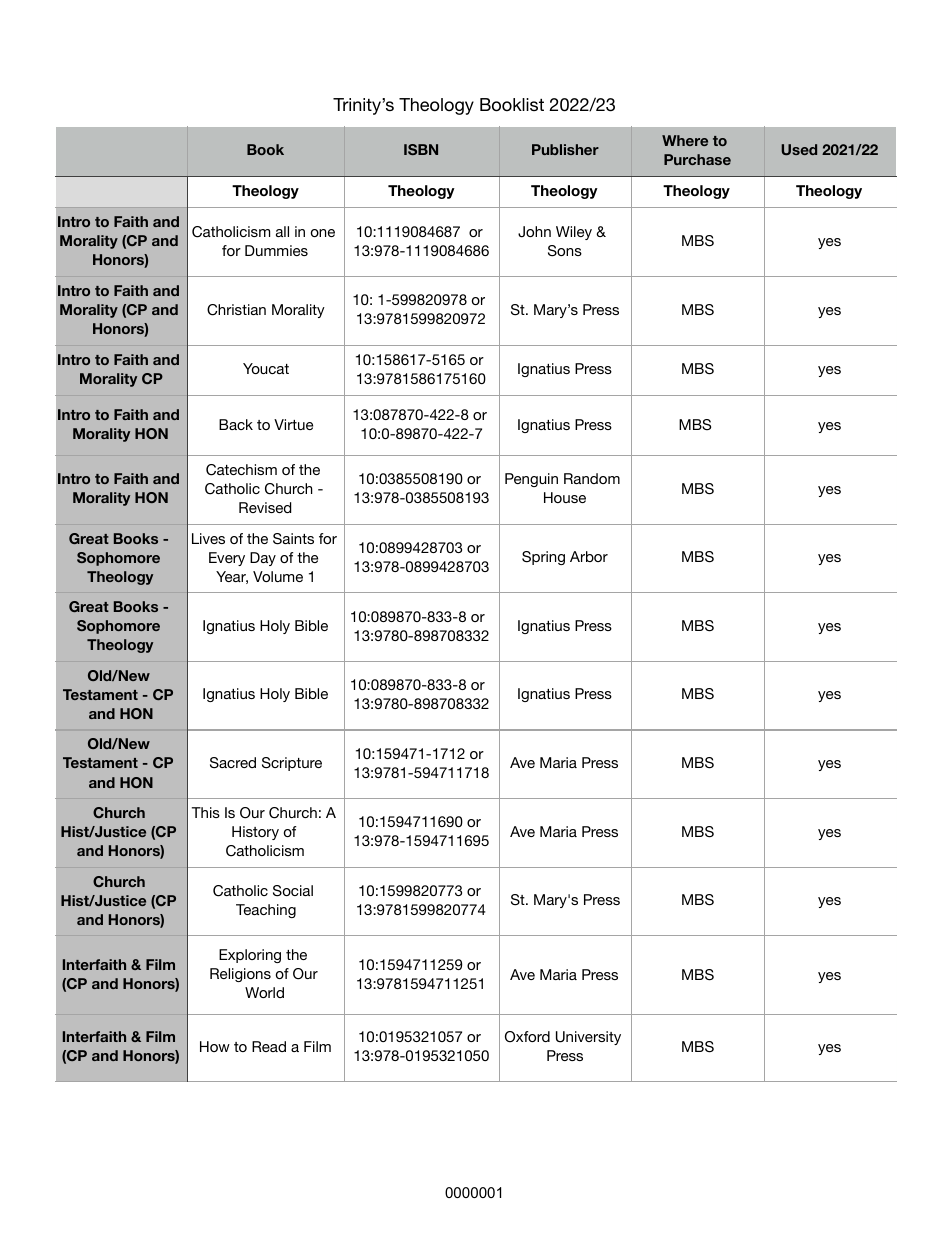 This page has width=952, height=1233. I want to click on Spring, so click(543, 558).
